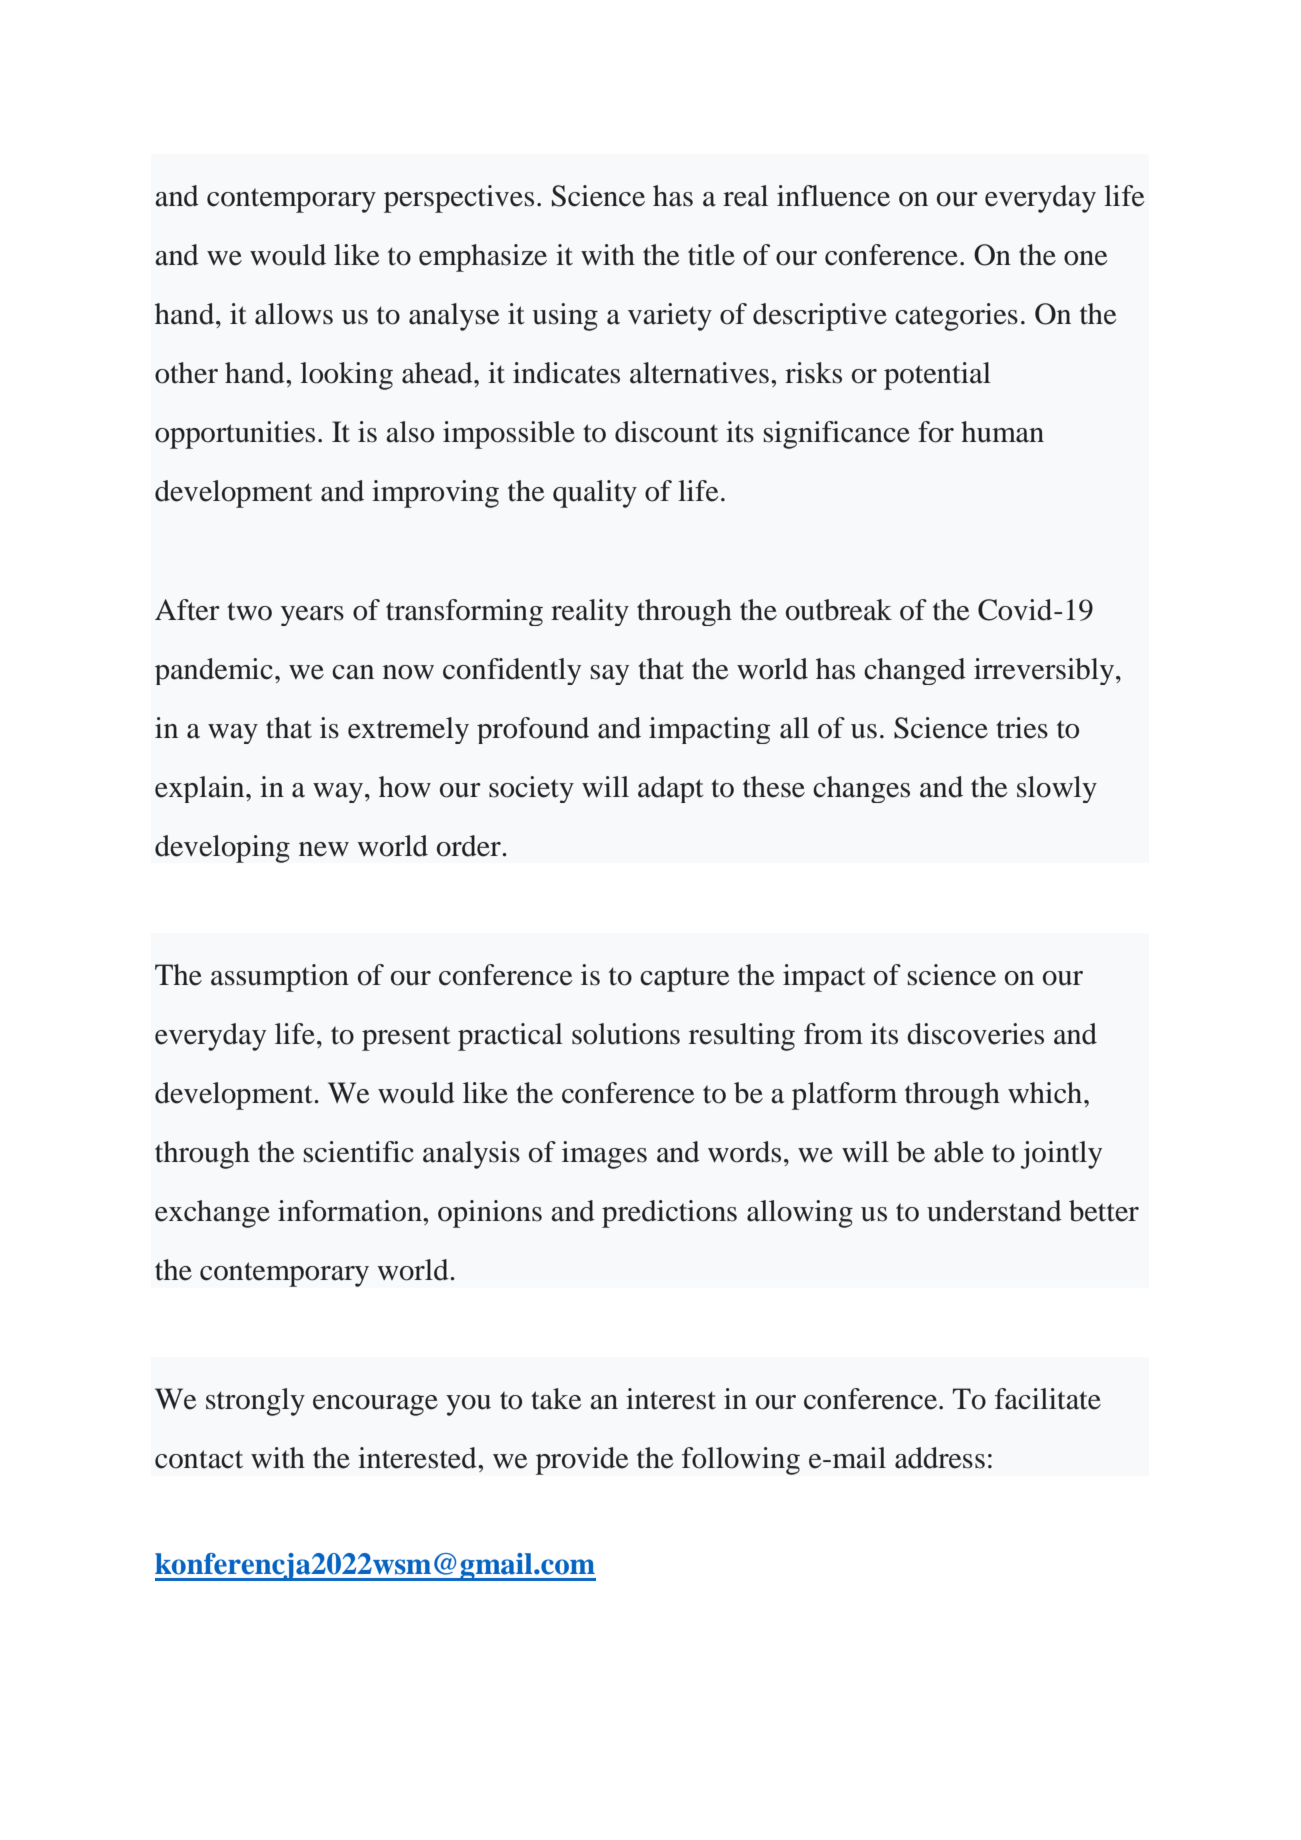 This page has width=1301, height=1840. I want to click on say, so click(610, 675).
